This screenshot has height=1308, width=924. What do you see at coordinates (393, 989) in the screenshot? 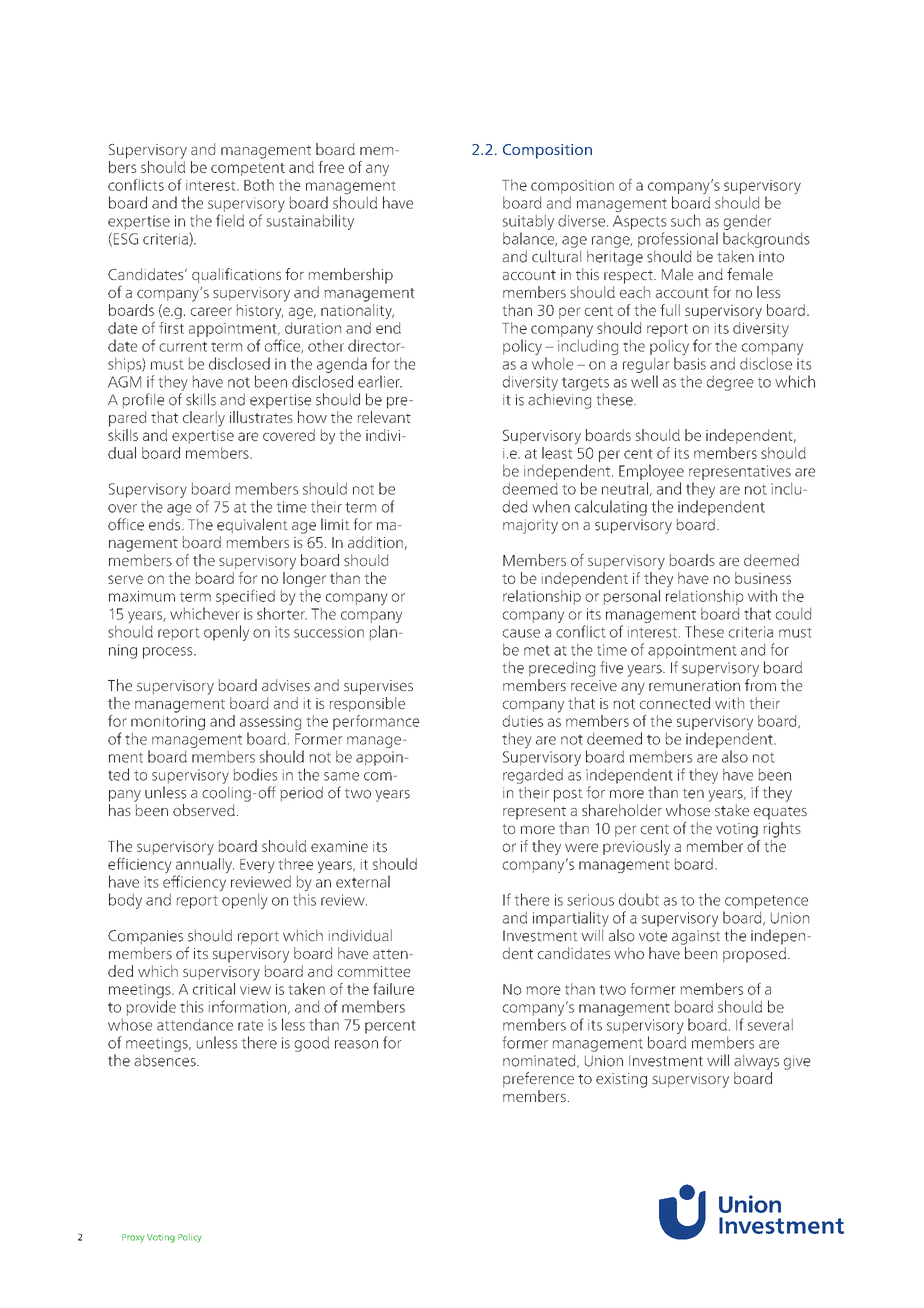
I see `failure` at bounding box center [393, 989].
